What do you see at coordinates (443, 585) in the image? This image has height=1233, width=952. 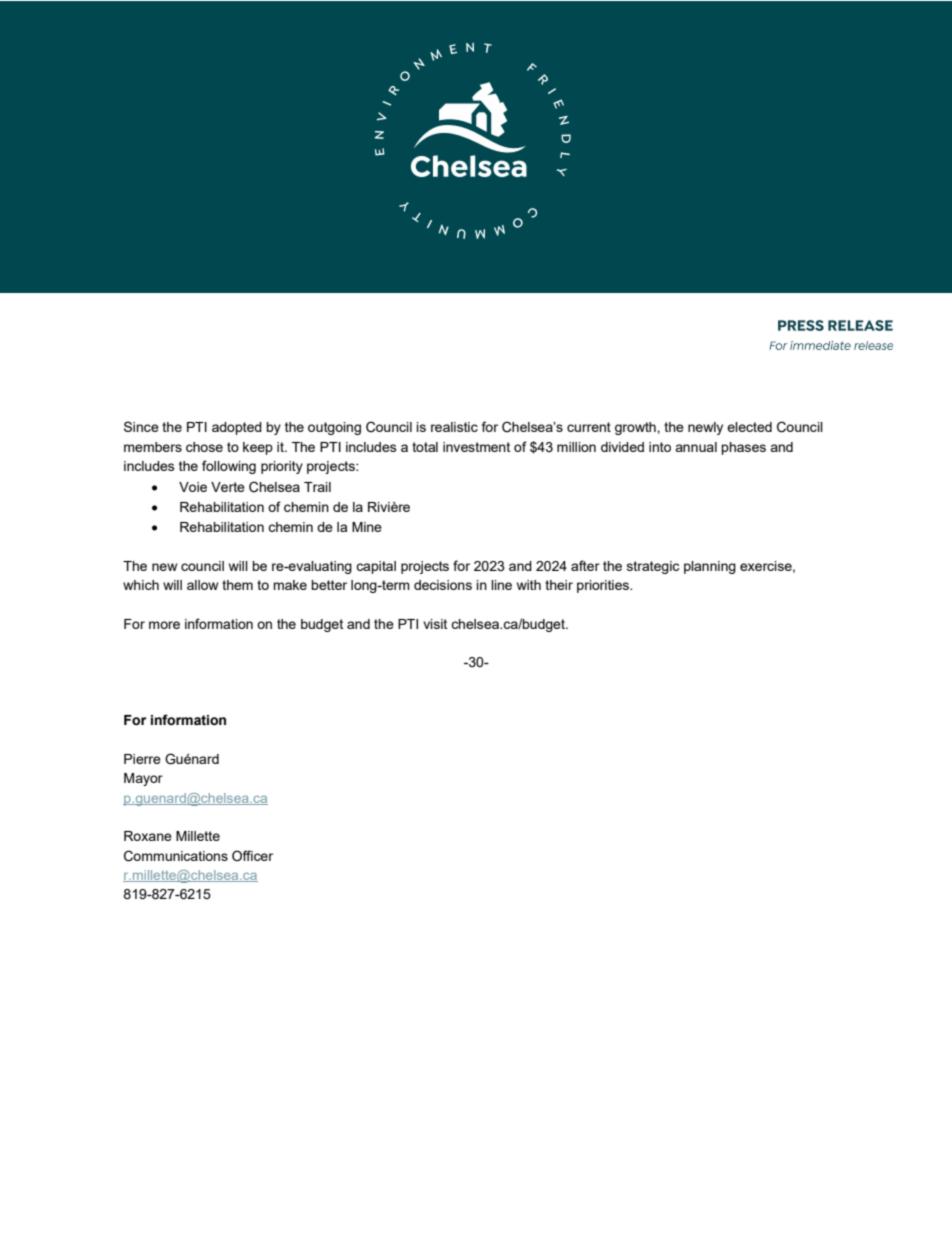 I see `decisions` at bounding box center [443, 585].
